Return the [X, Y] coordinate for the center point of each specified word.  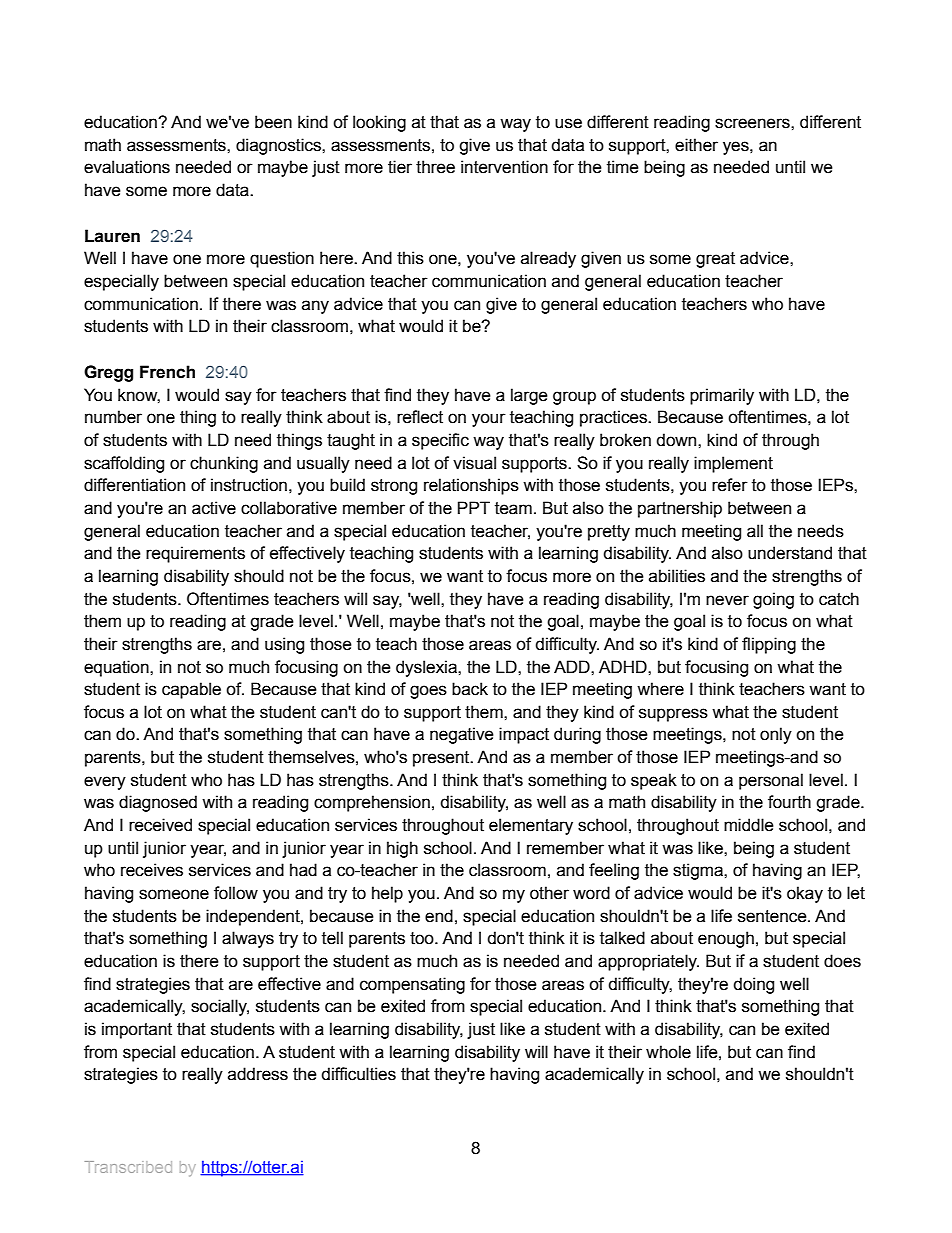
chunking [224, 464]
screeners [753, 123]
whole [668, 1052]
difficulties [358, 1074]
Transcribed [128, 1167]
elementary [531, 826]
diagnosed [158, 803]
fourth [789, 802]
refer [730, 485]
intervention [504, 167]
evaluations [127, 167]
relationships [471, 486]
